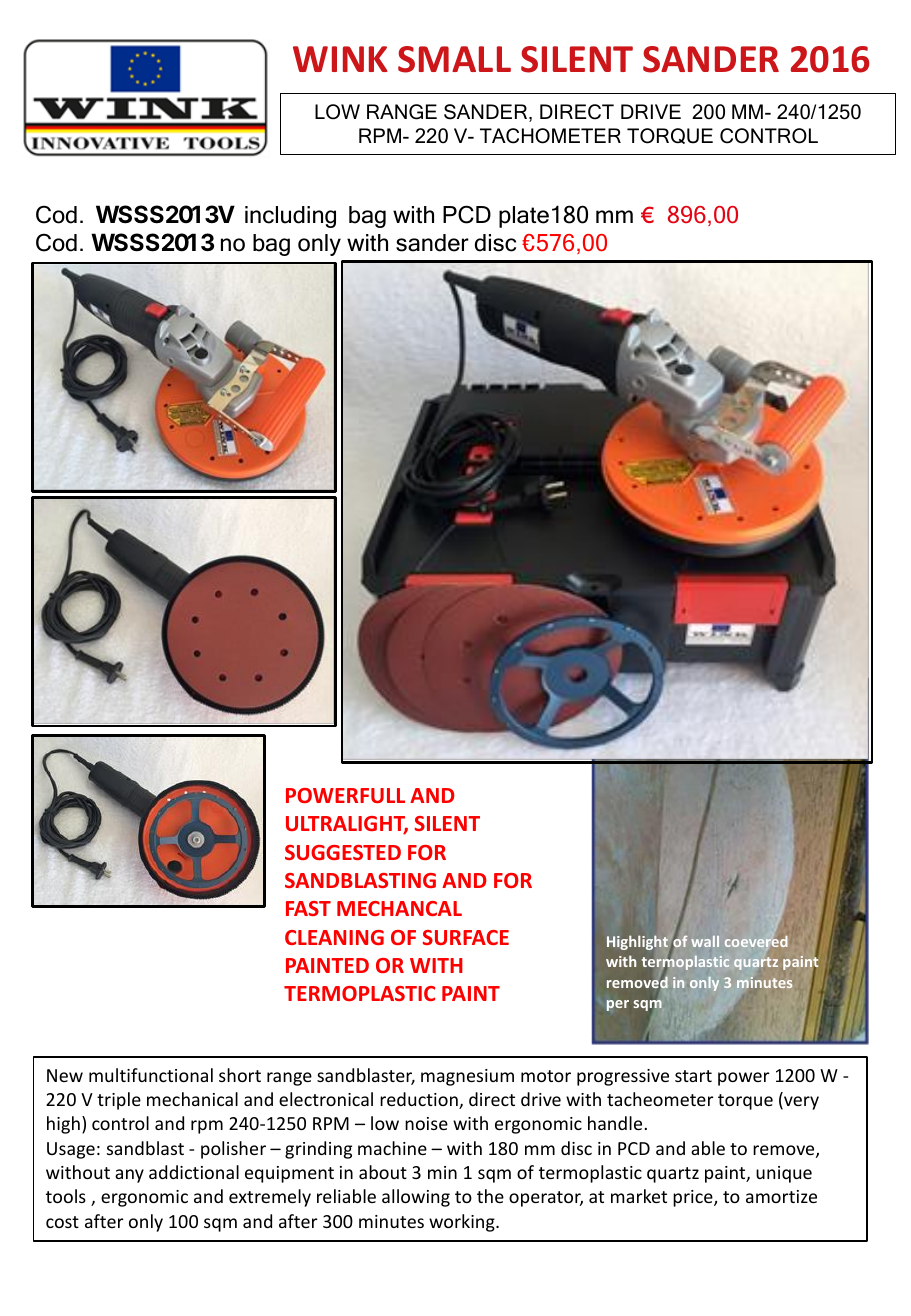 This screenshot has height=1316, width=911. I want to click on FAST, so click(308, 908).
